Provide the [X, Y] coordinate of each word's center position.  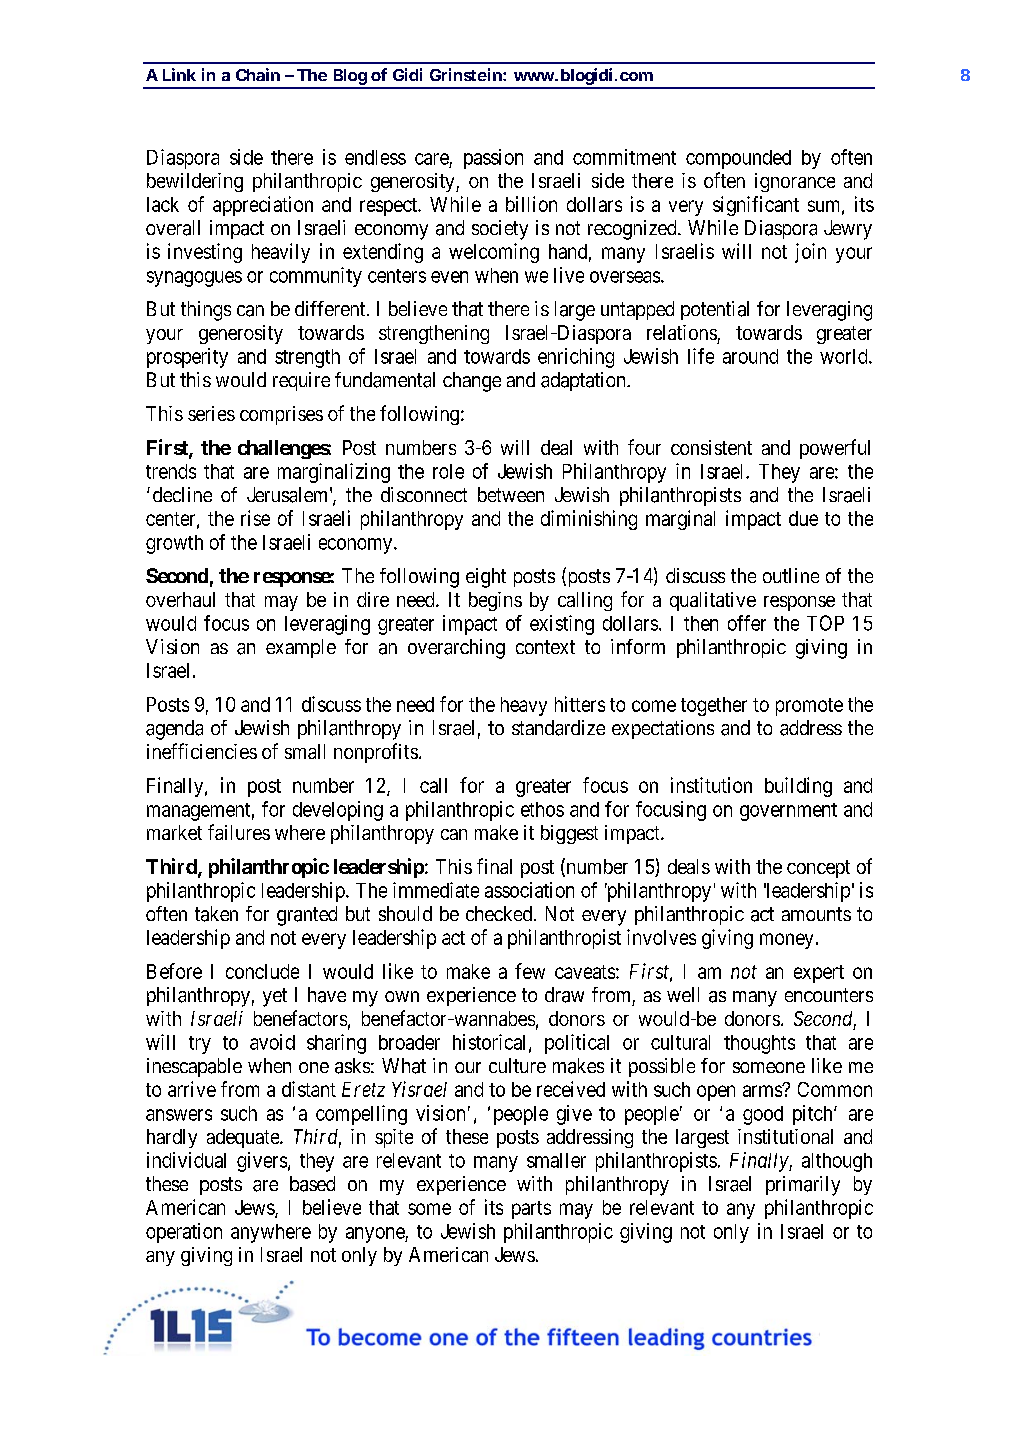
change [472, 382]
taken [216, 914]
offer [747, 623]
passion [493, 159]
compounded [738, 159]
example [301, 648]
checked [499, 913]
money [786, 941]
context [545, 647]
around [750, 356]
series [211, 413]
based [312, 1184]
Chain [258, 74]
